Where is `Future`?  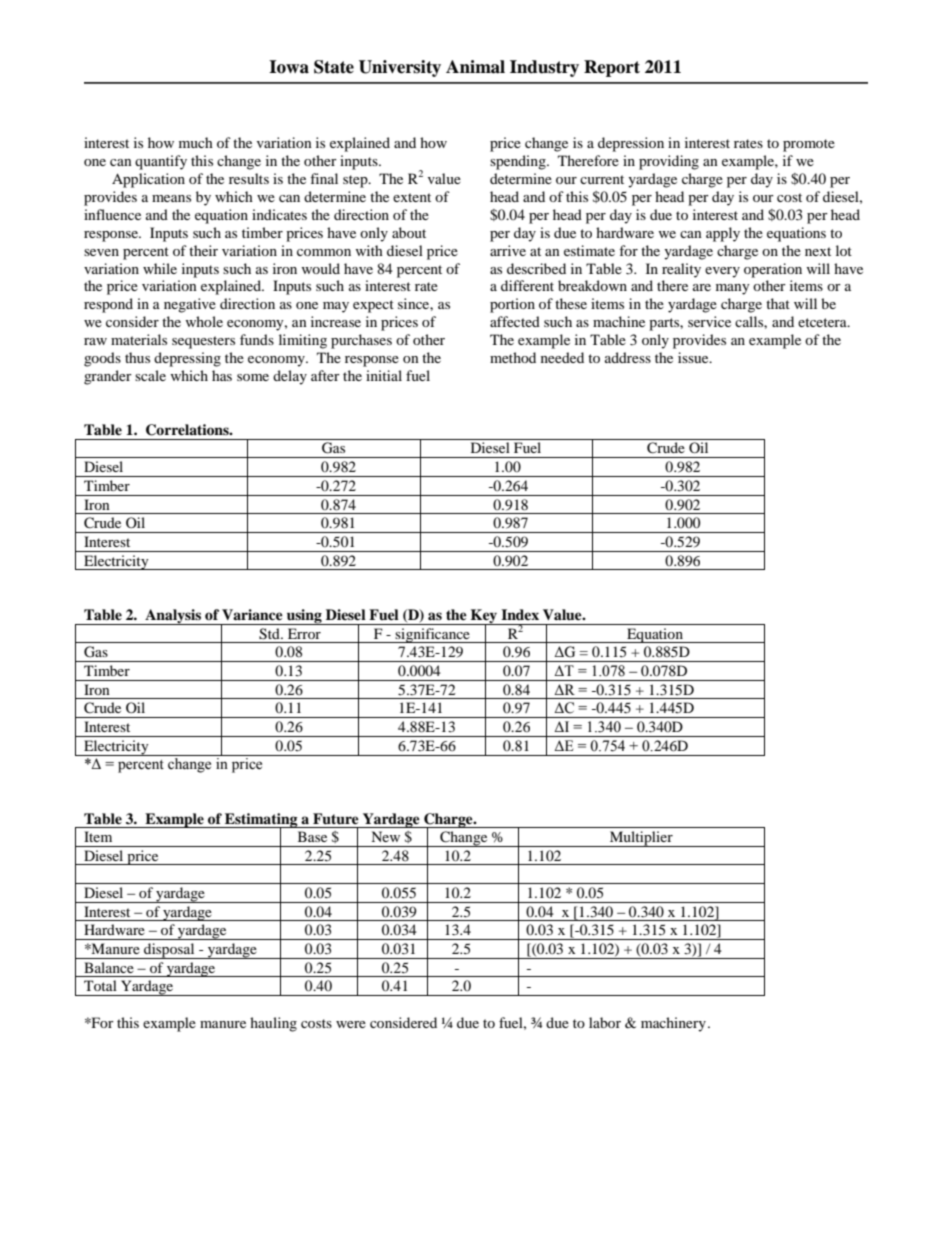
Future is located at coordinates (336, 819).
